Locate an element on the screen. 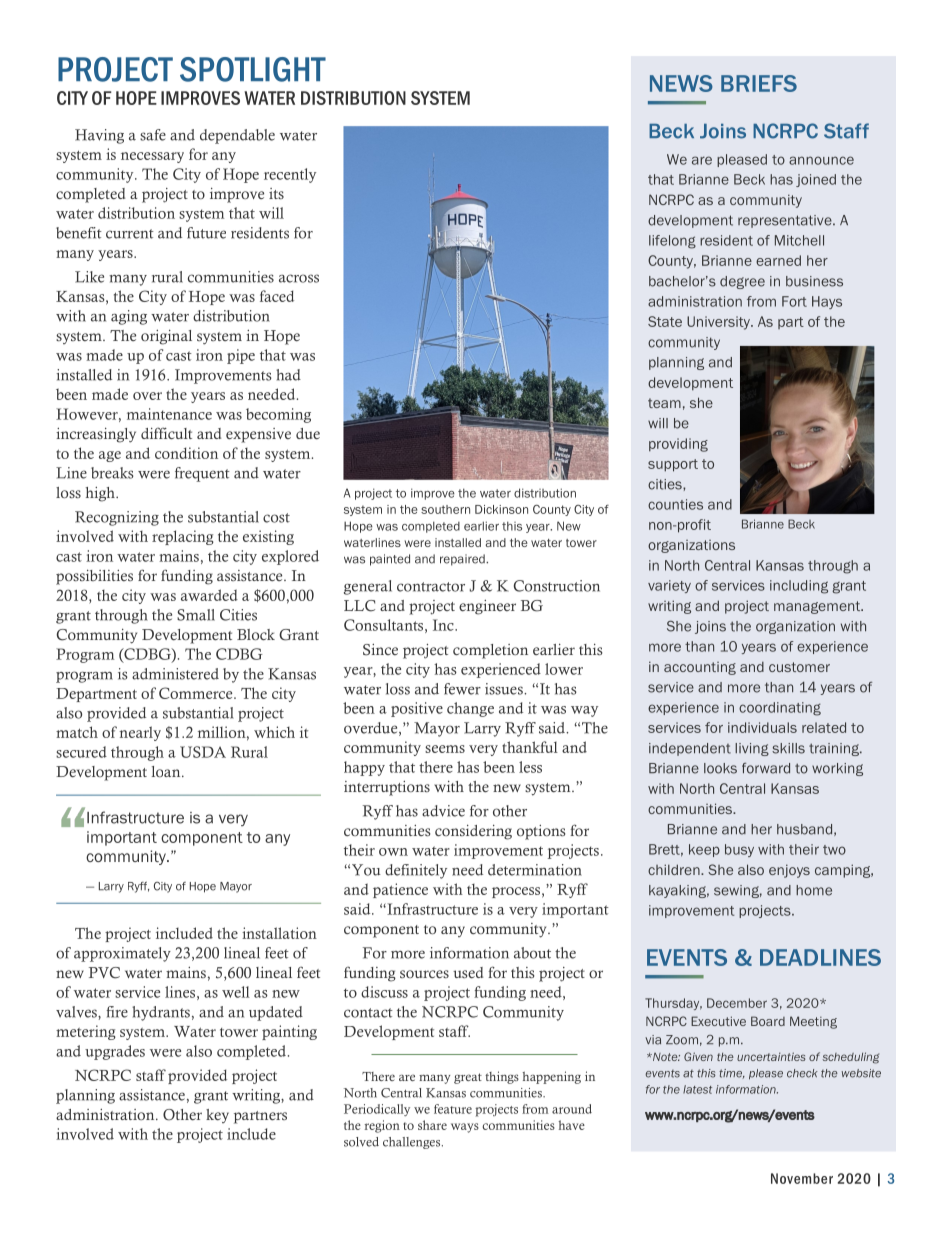  safe is located at coordinates (153, 135).
